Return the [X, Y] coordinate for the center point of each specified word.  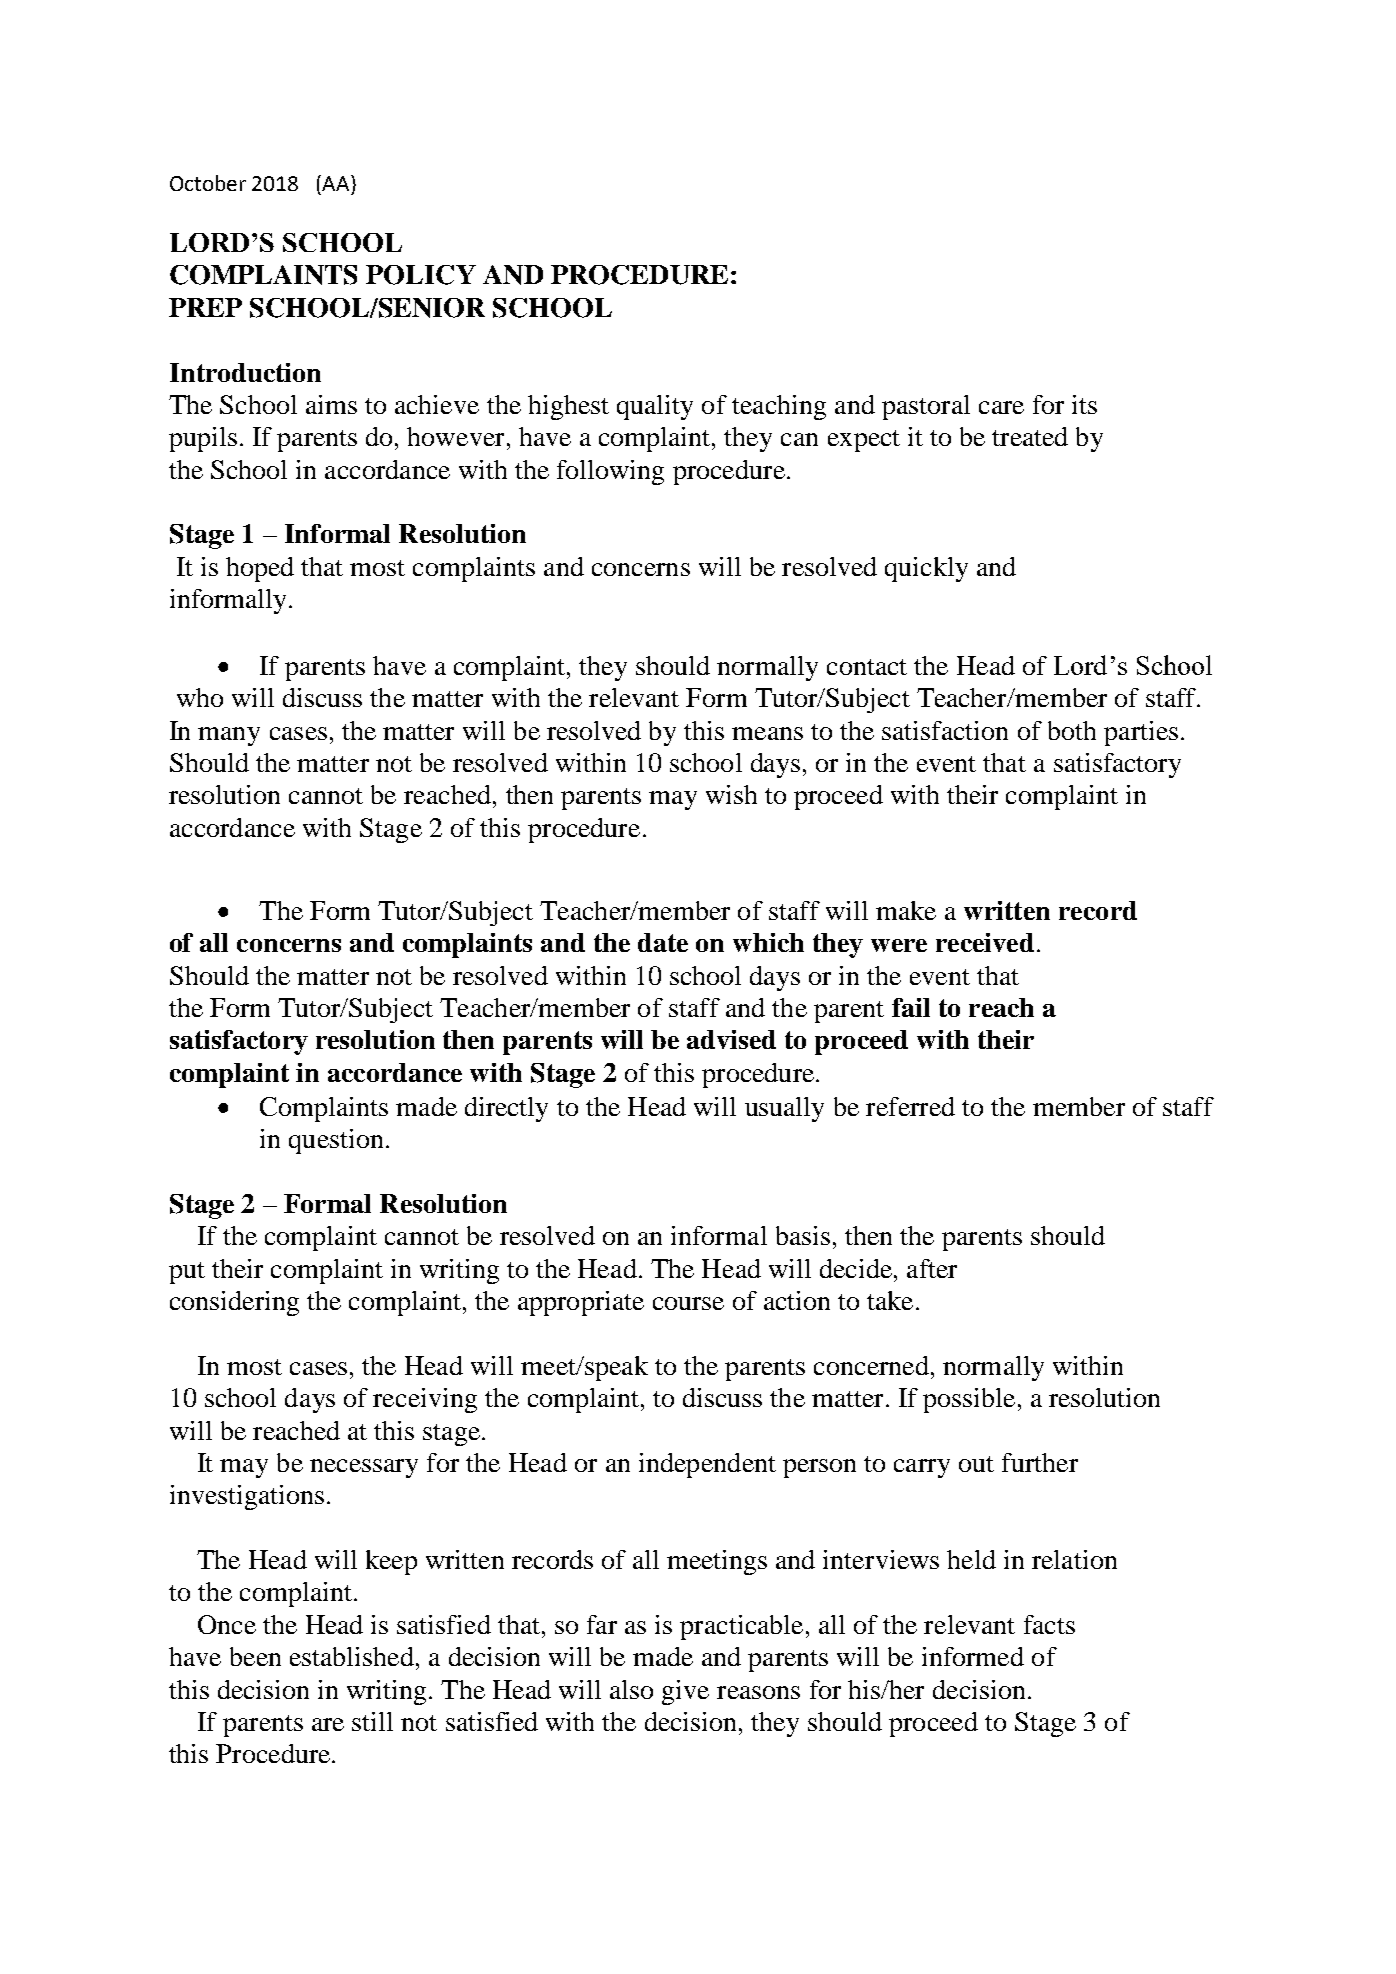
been [255, 1656]
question [336, 1141]
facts [1049, 1624]
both [1072, 730]
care [1001, 407]
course [688, 1303]
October [208, 183]
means [767, 733]
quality [655, 407]
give [685, 1692]
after [932, 1268]
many [229, 736]
